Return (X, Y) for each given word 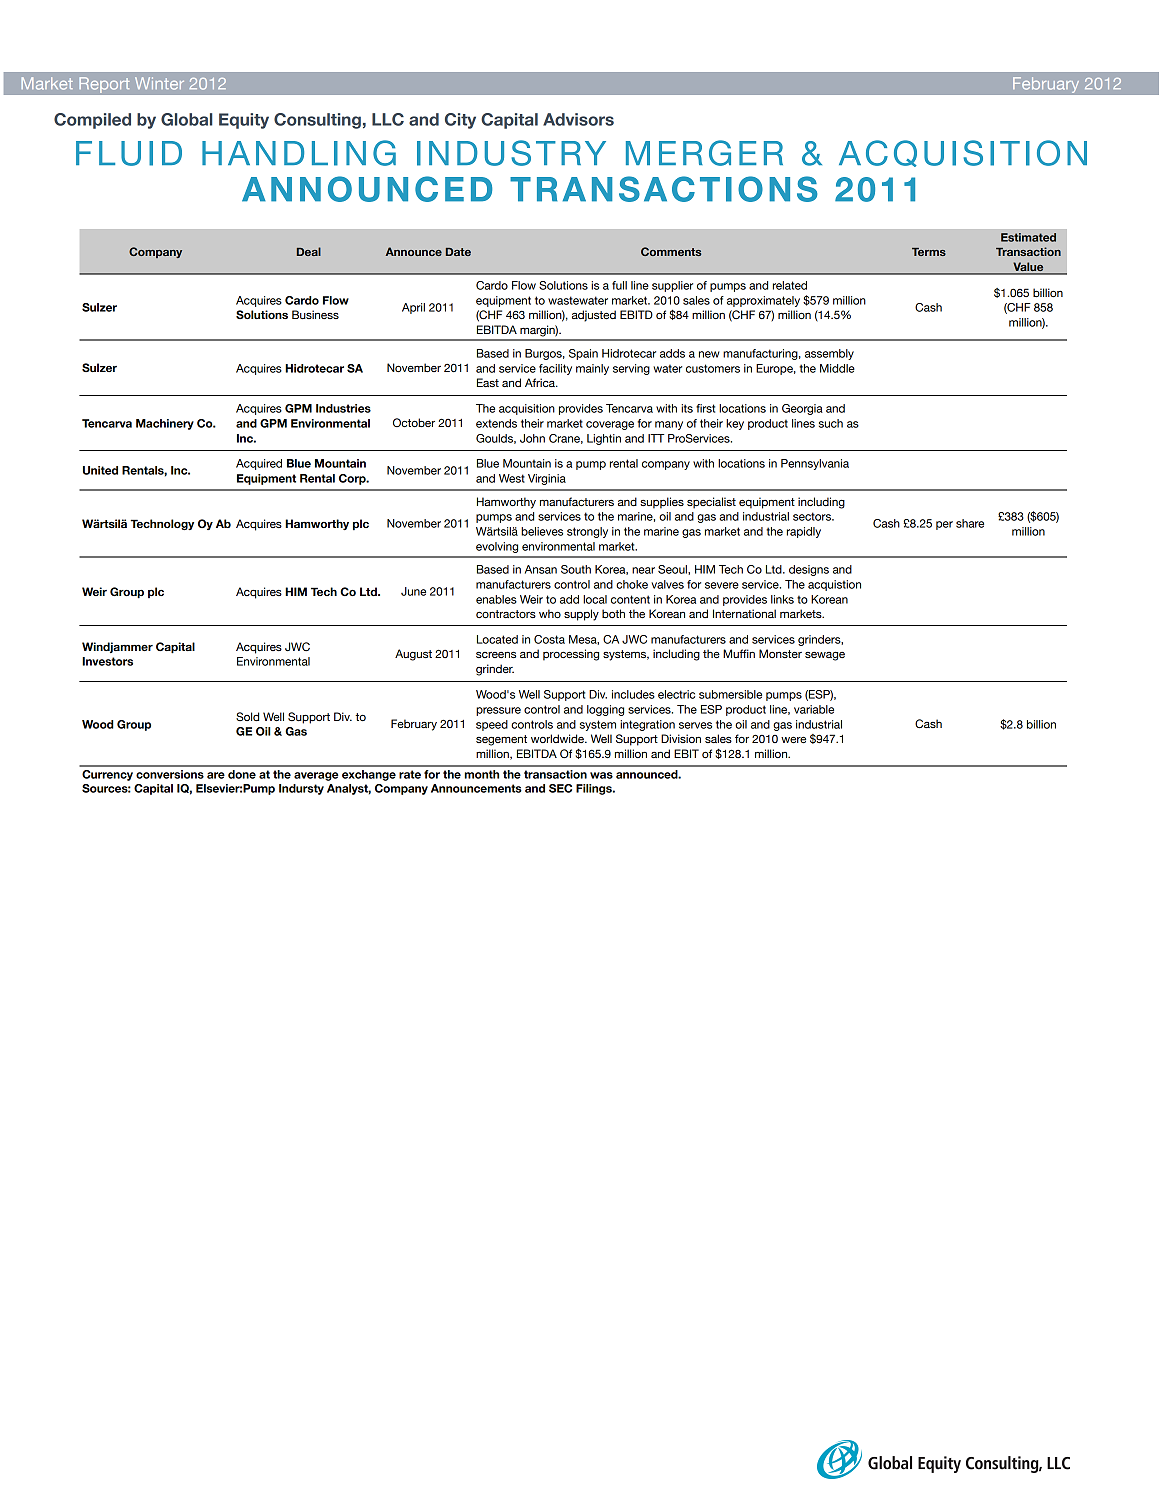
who (550, 613)
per (944, 525)
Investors (107, 661)
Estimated (1028, 237)
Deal (309, 251)
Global (187, 119)
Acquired (259, 464)
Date (458, 252)
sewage (825, 656)
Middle (837, 368)
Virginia (547, 479)
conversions (170, 774)
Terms (929, 252)
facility (555, 369)
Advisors (578, 119)
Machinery (165, 424)
